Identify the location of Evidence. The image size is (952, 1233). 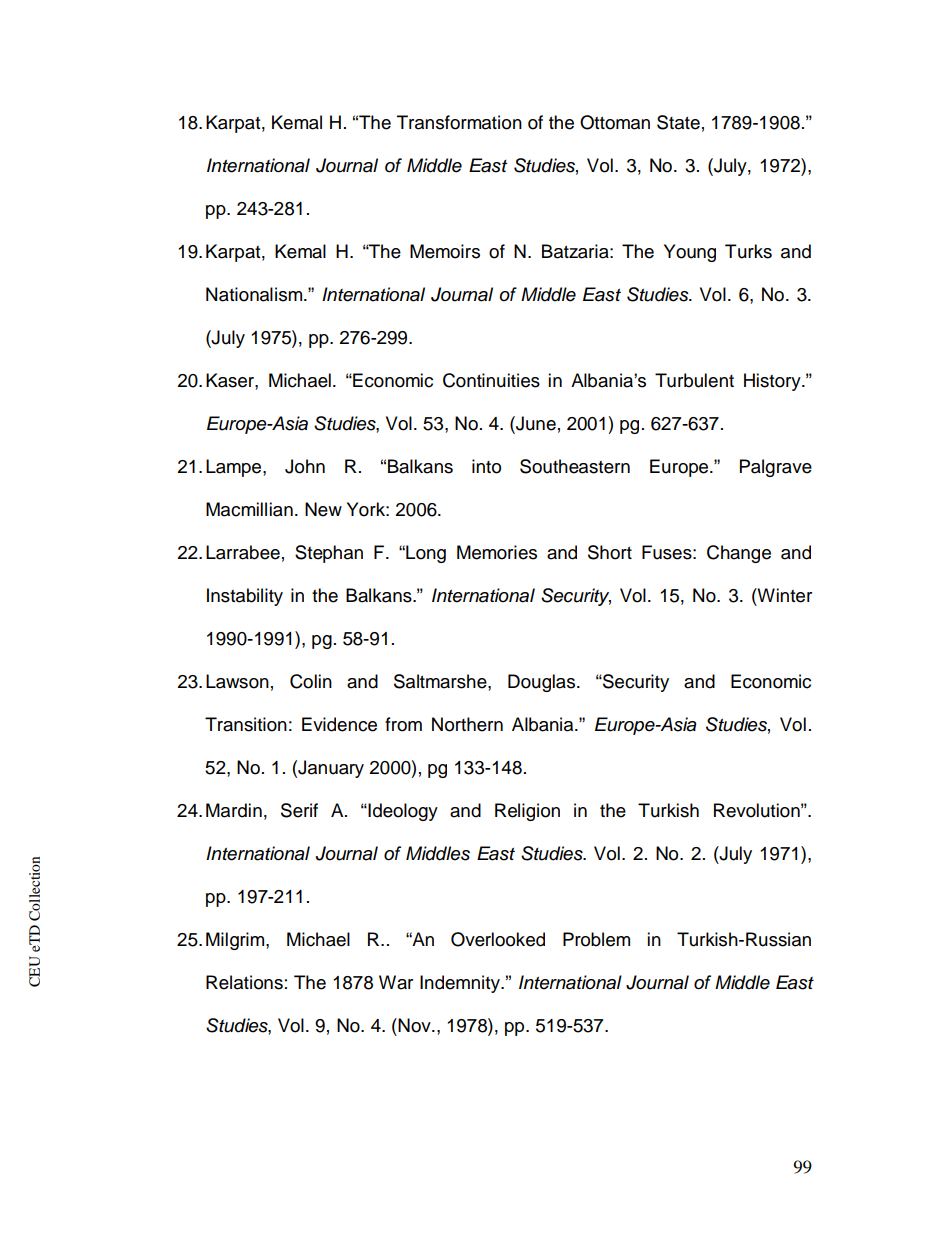
(339, 724).
